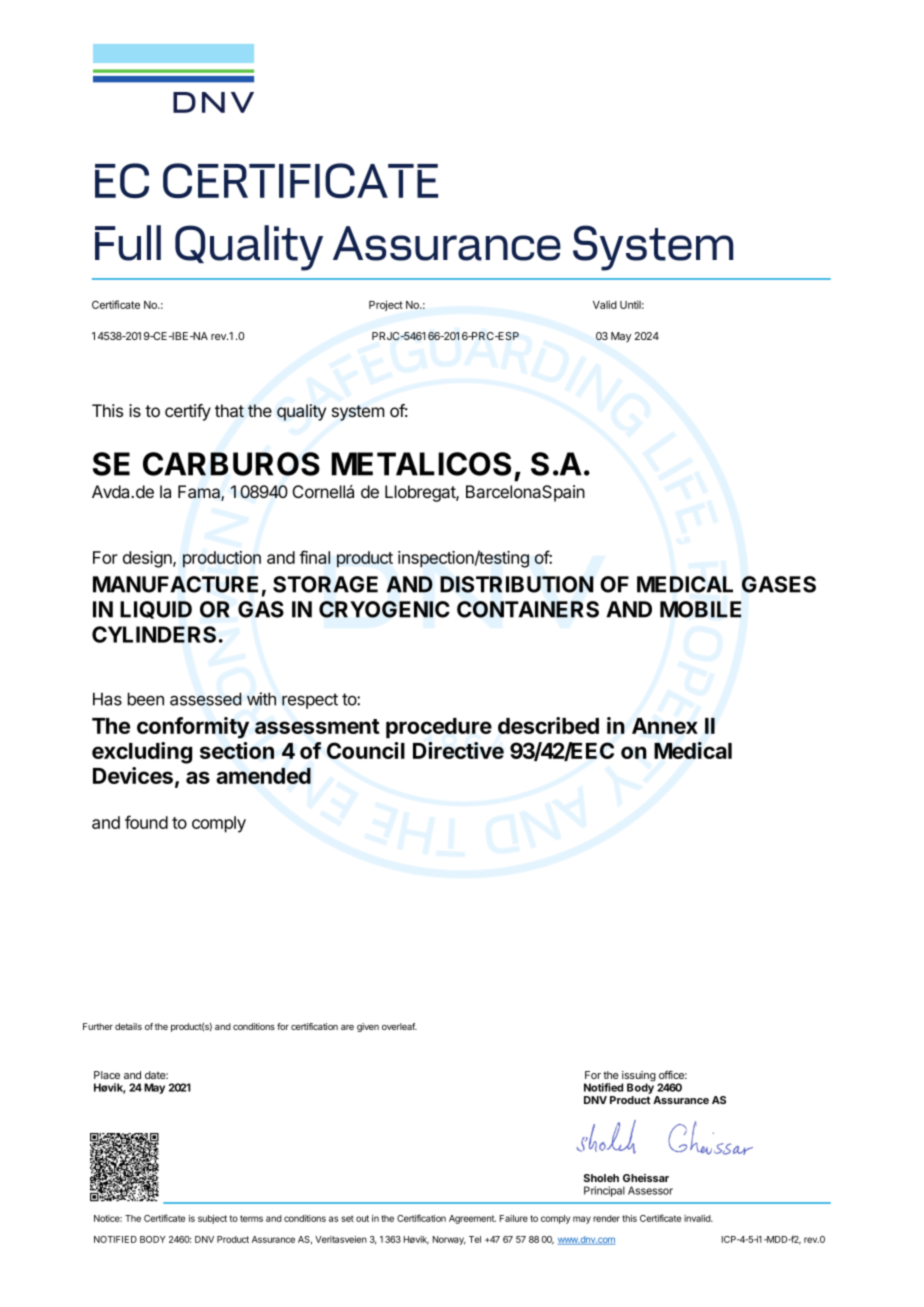 Image resolution: width=924 pixels, height=1307 pixels. I want to click on Project, so click(386, 305).
